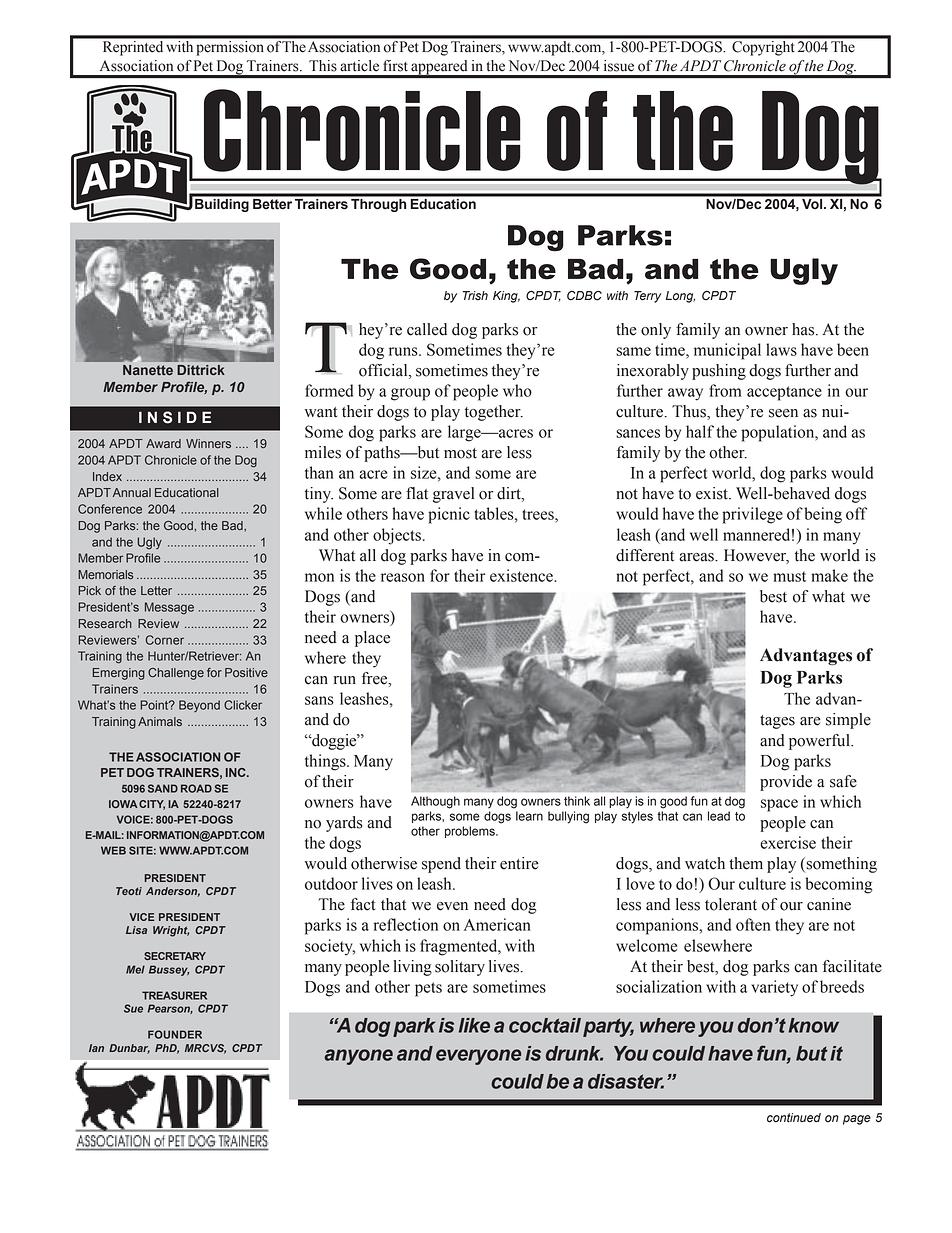 The image size is (952, 1233). Describe the element at coordinates (471, 832) in the screenshot. I see `problems` at that location.
